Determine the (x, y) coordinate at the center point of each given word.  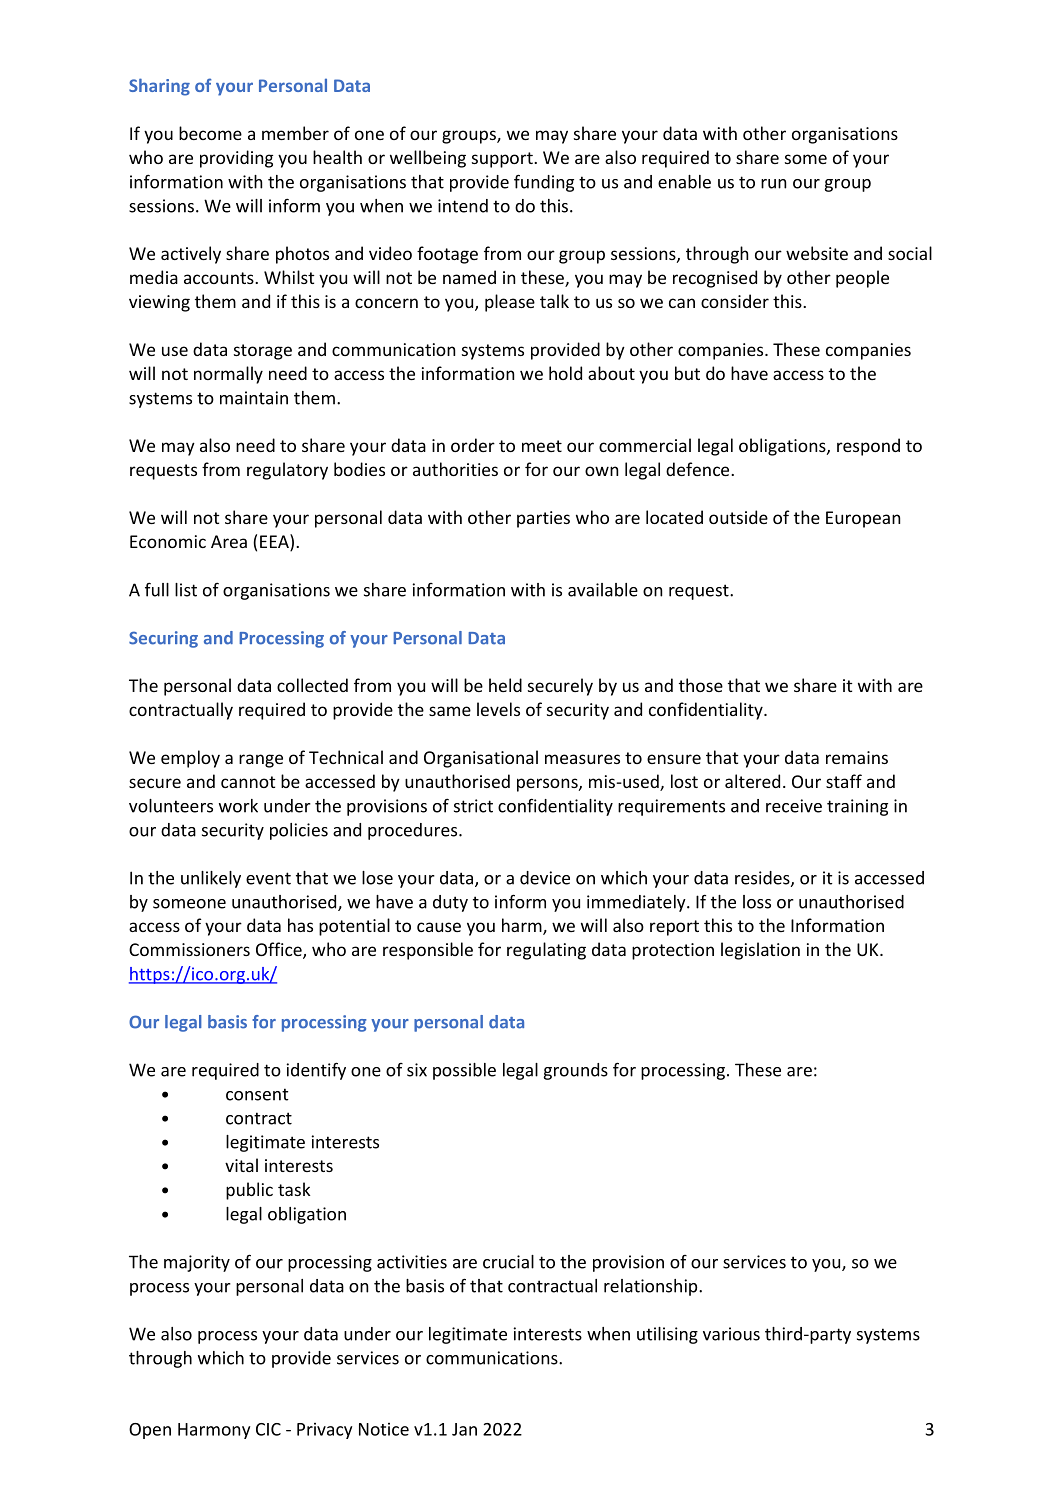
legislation (760, 951)
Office (280, 950)
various (731, 1334)
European (863, 519)
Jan (464, 1429)
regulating (546, 951)
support (503, 160)
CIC (268, 1429)
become (210, 133)
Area (229, 541)
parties (543, 519)
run (773, 184)
